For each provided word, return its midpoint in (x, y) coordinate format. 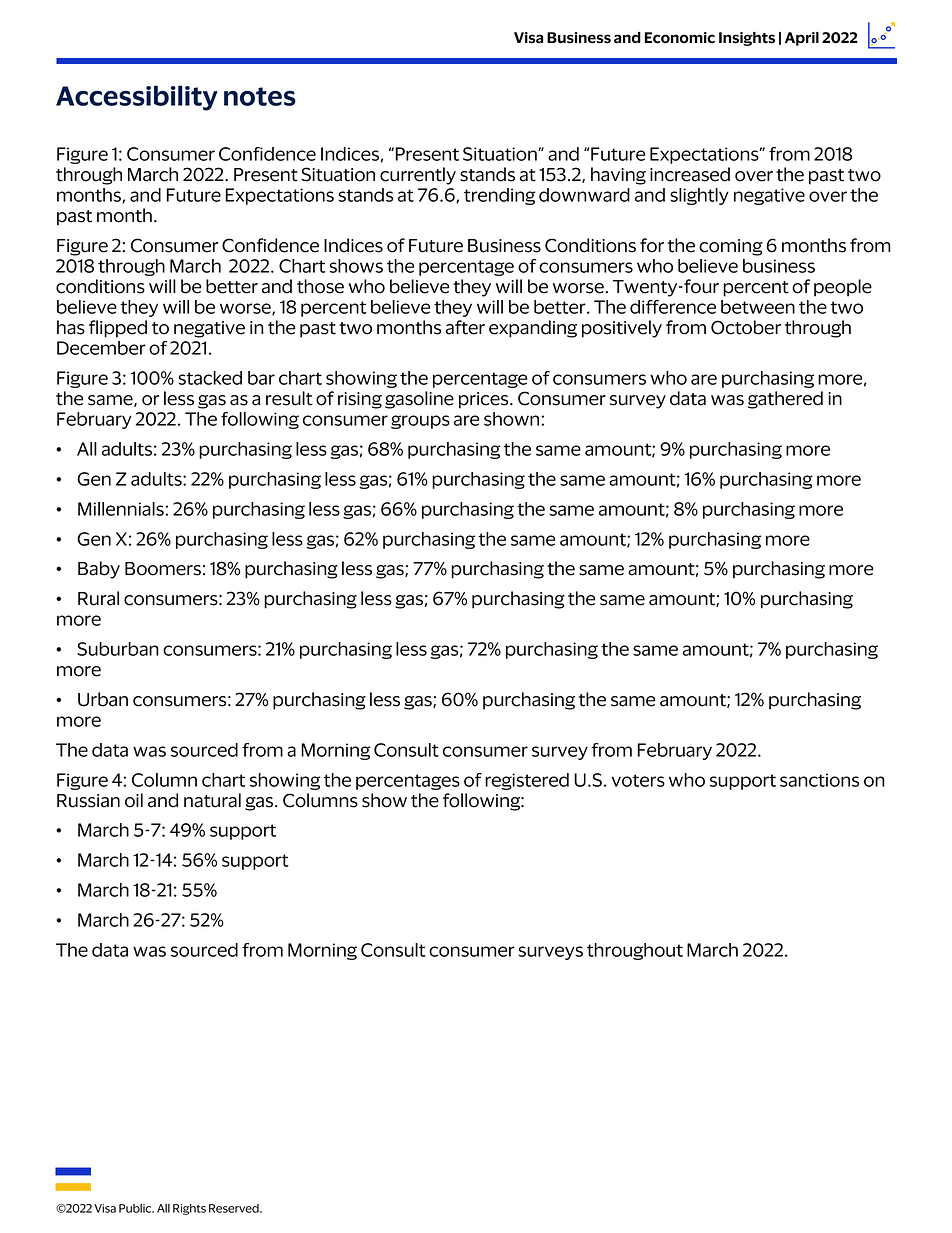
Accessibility (137, 98)
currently (418, 176)
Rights (189, 1209)
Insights (747, 39)
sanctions (819, 780)
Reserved (235, 1208)
